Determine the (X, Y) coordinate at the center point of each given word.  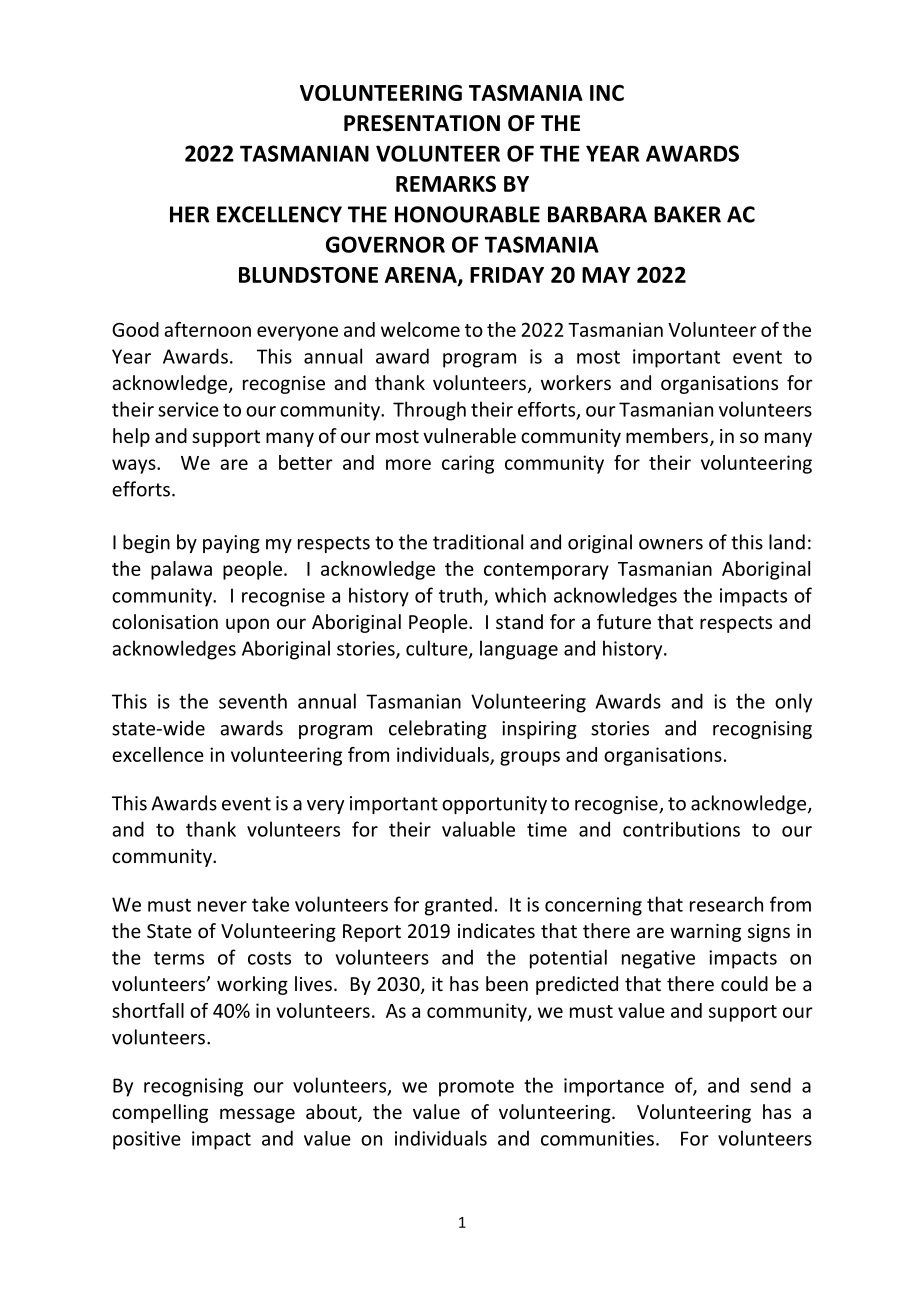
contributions (681, 829)
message (257, 1115)
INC (607, 93)
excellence (158, 754)
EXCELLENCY (279, 214)
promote (476, 1088)
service (188, 409)
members (667, 435)
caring (468, 464)
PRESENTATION (422, 123)
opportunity (494, 805)
